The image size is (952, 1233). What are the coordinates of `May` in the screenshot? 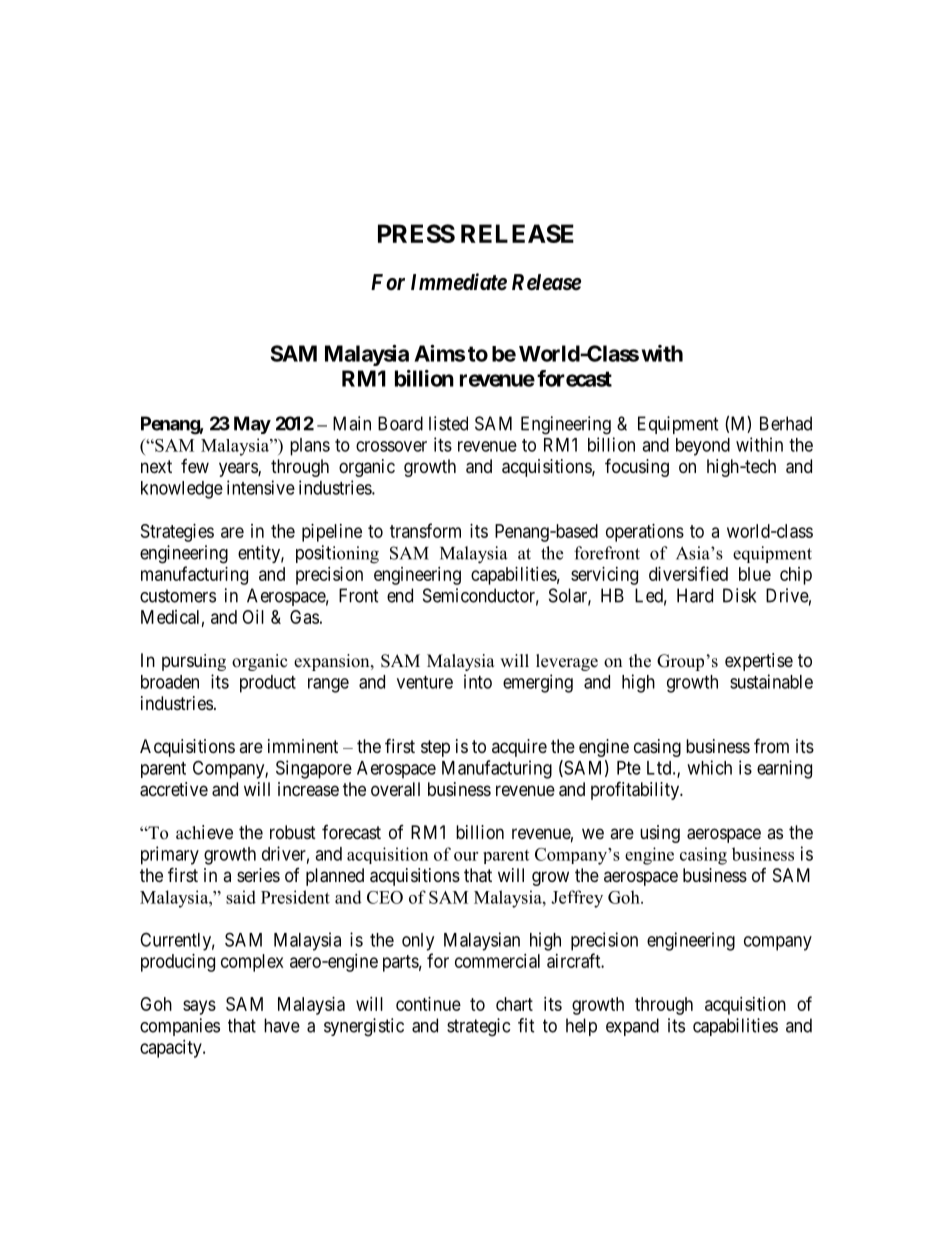 It's located at (252, 425).
